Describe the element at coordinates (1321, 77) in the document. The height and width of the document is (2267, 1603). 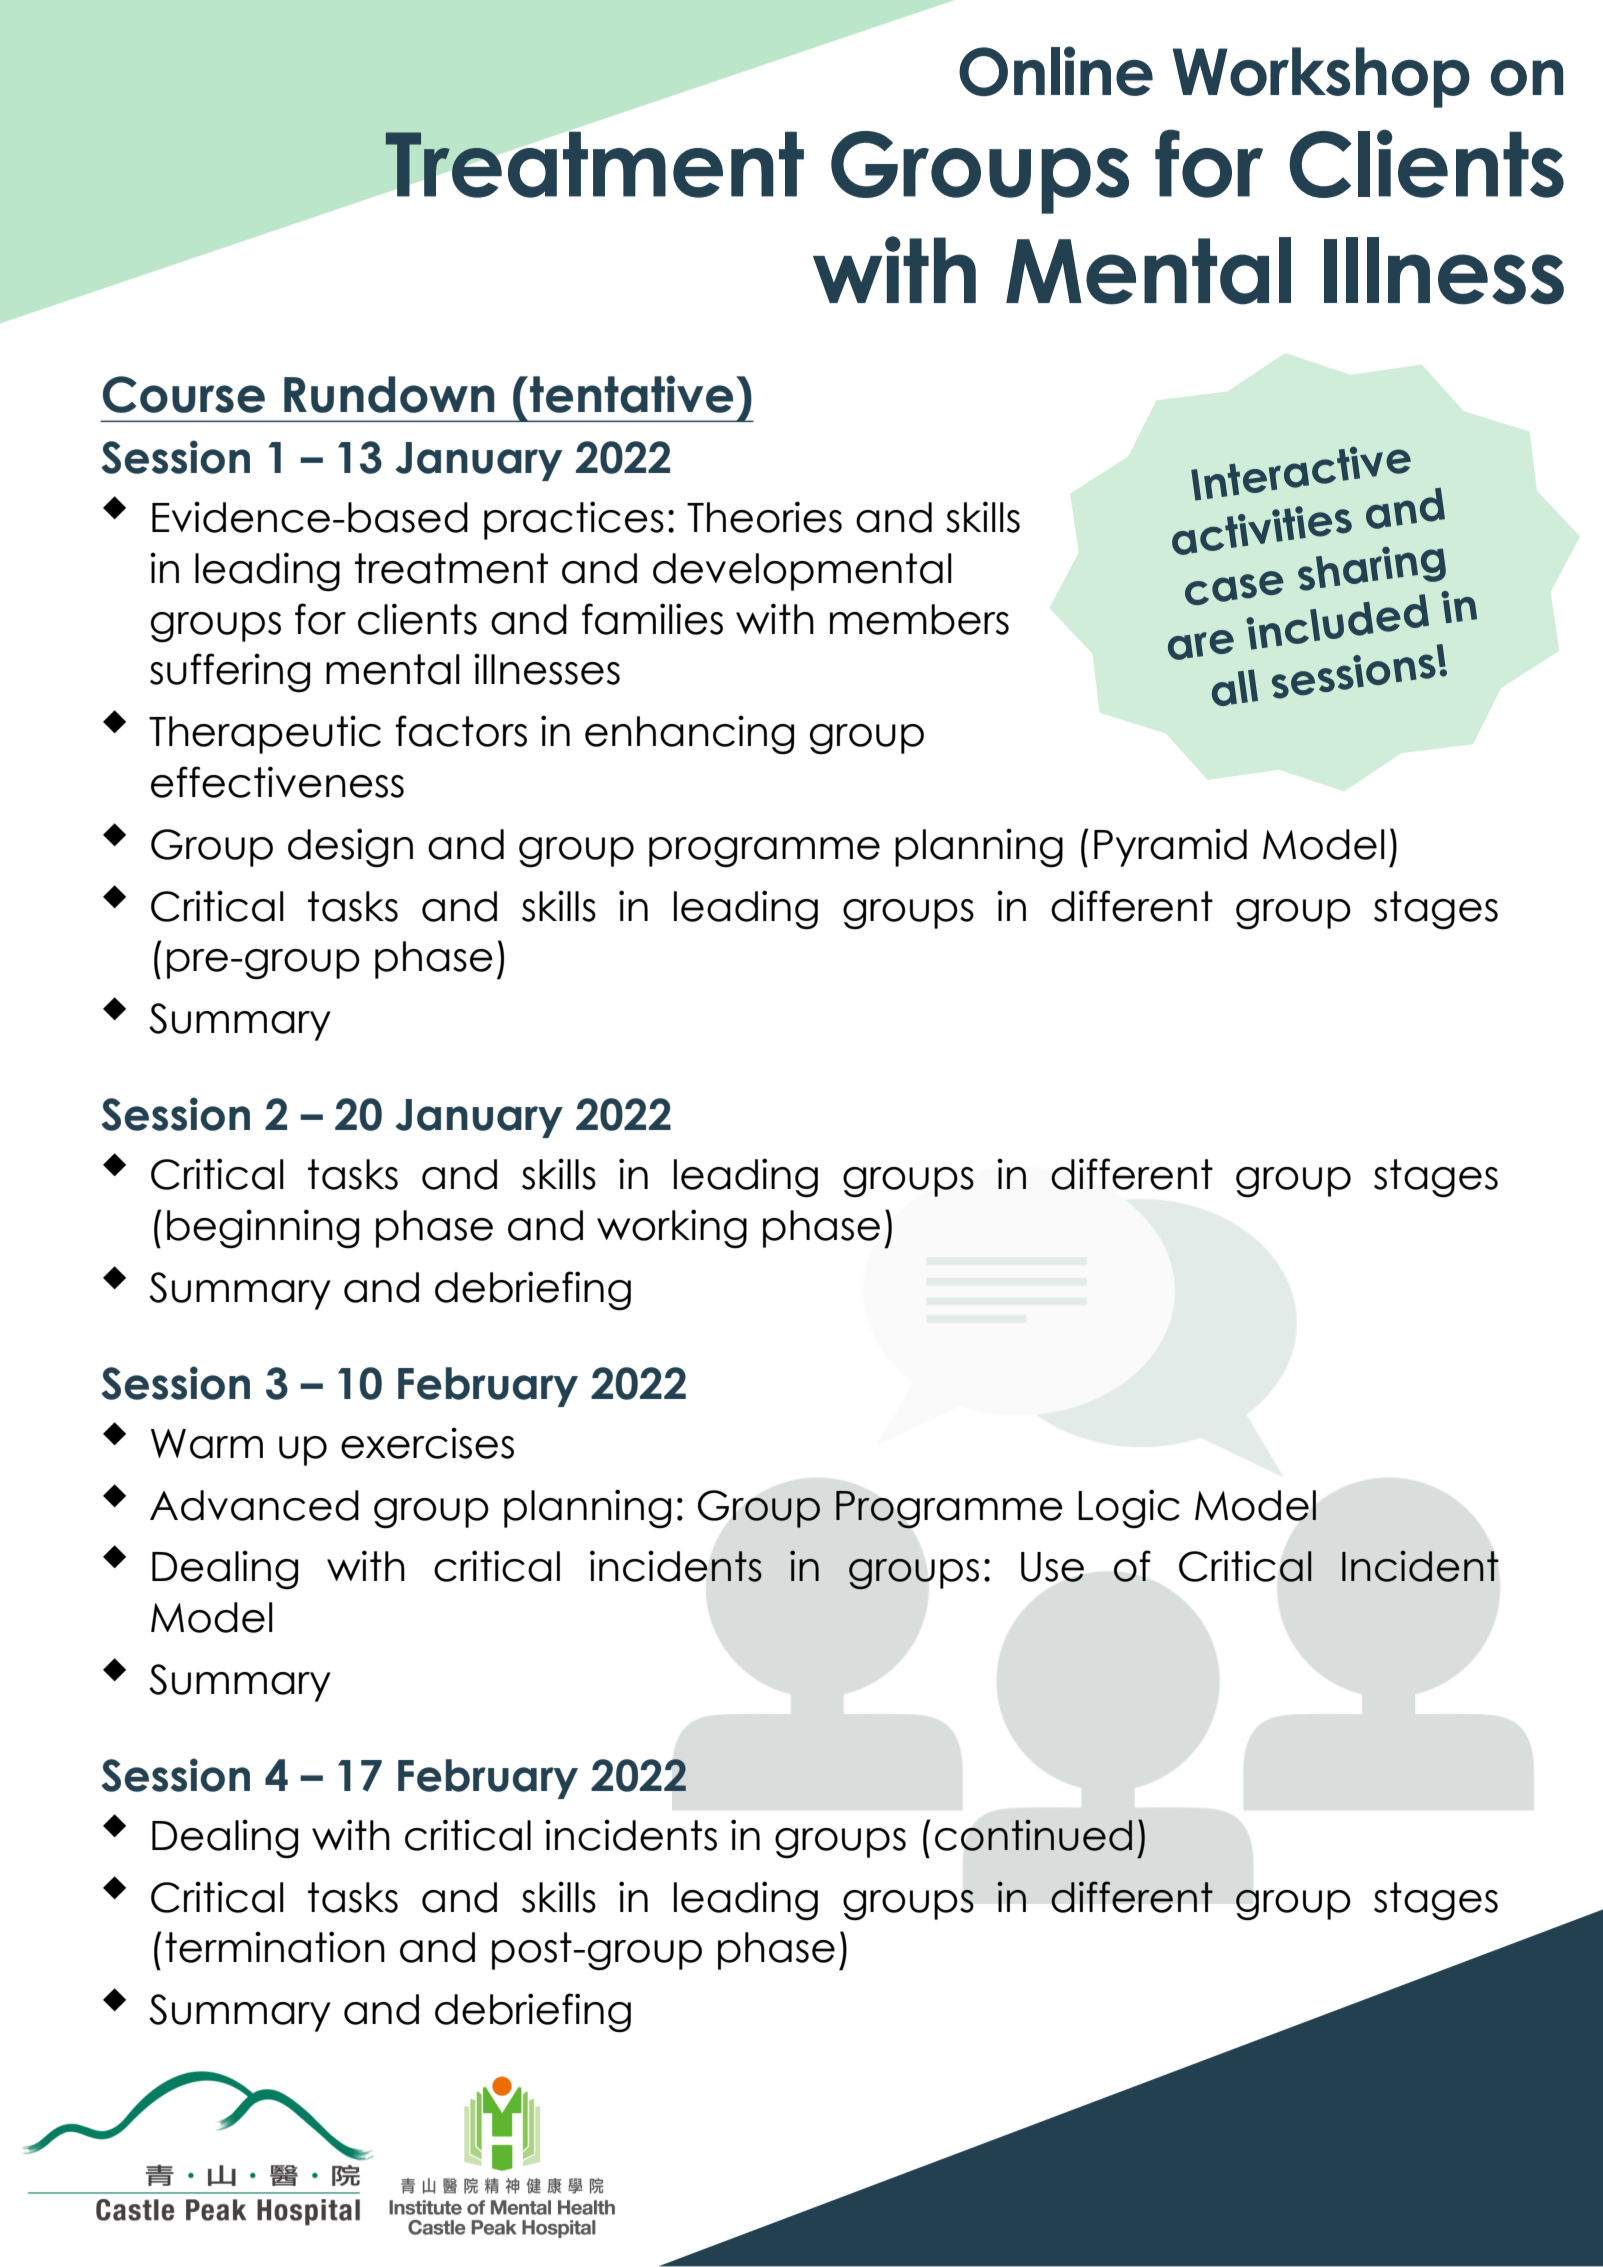
I see `Workshop` at that location.
